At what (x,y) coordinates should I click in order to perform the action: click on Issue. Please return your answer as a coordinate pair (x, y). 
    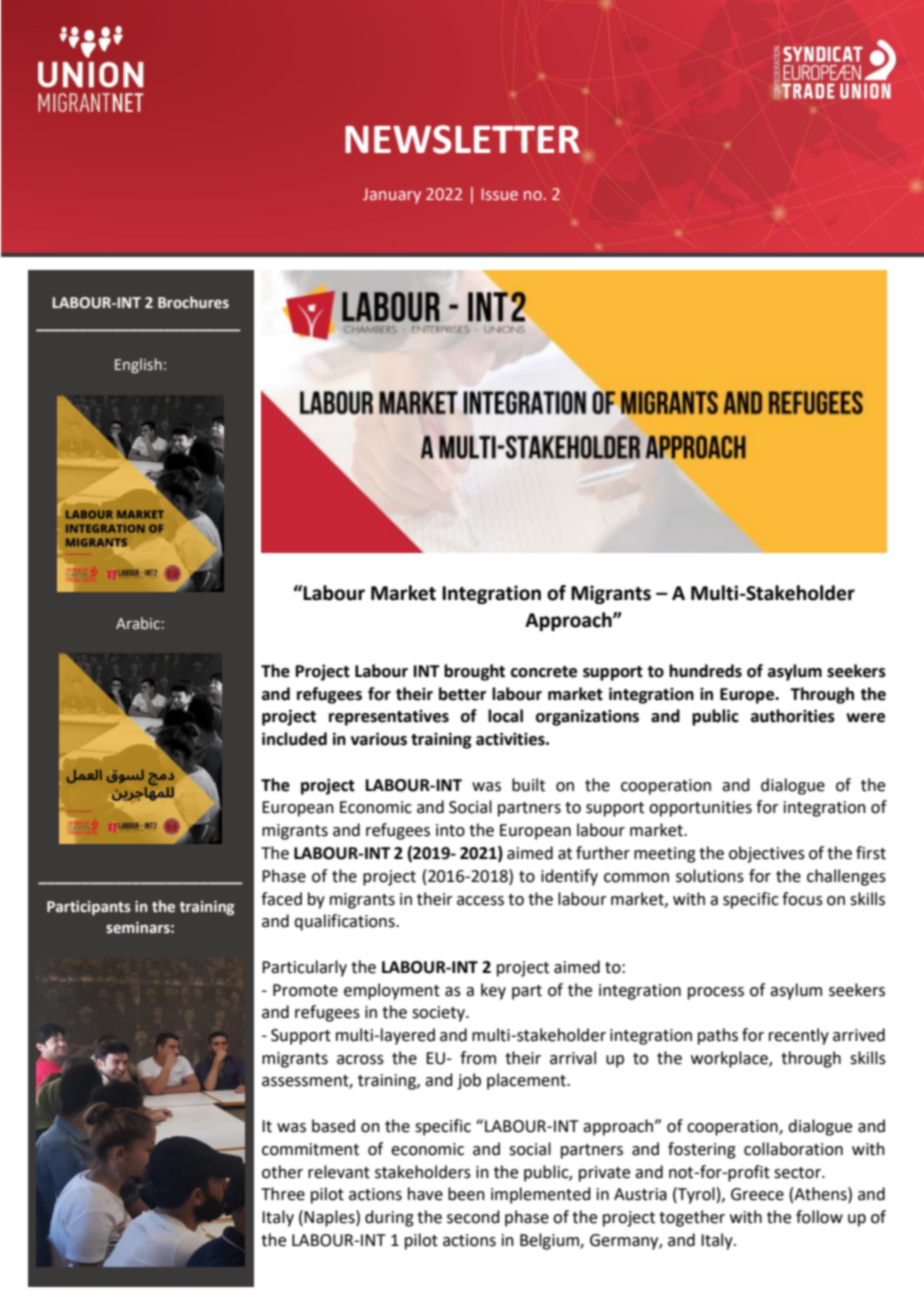
    Looking at the image, I should click on (500, 194).
